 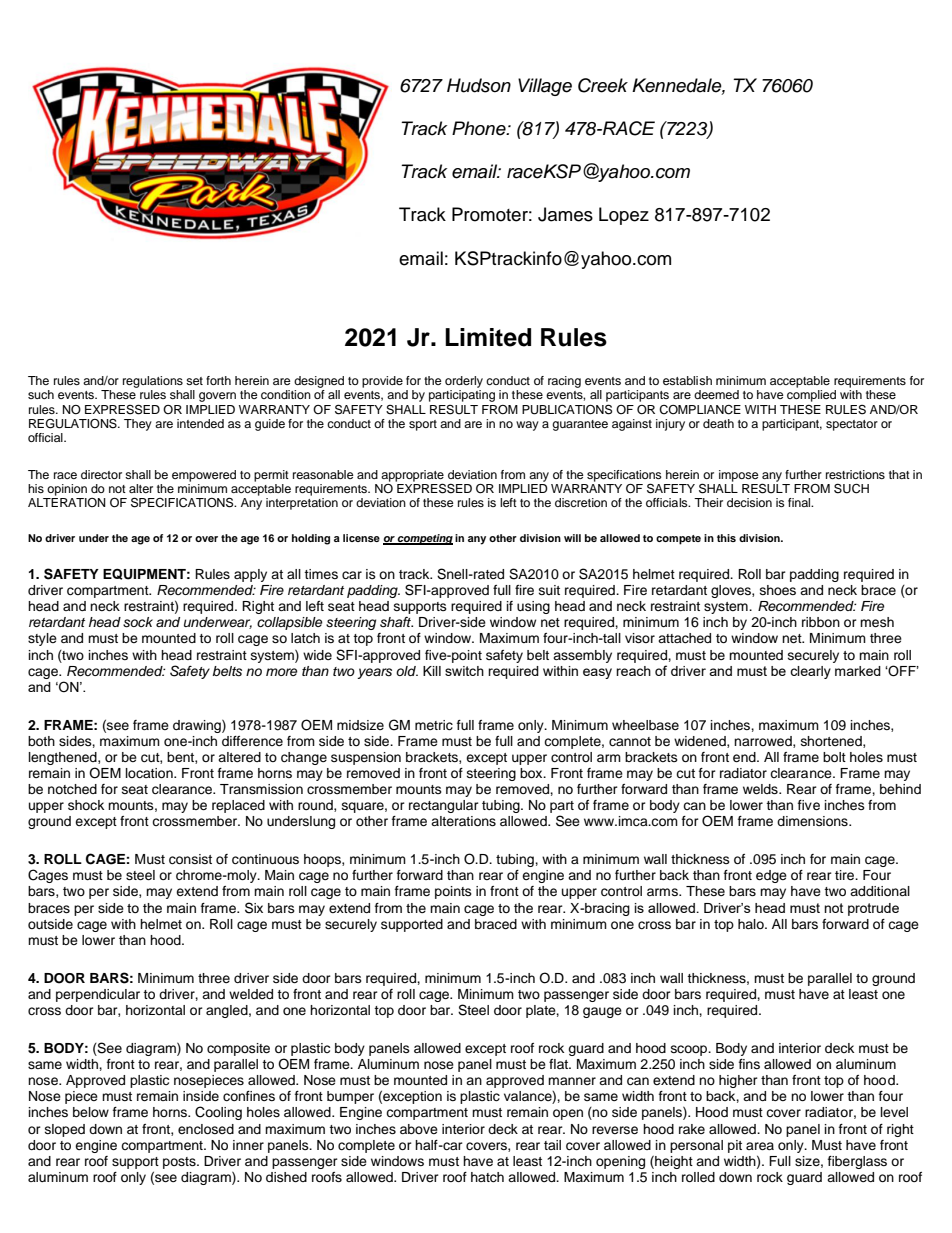 What do you see at coordinates (487, 1177) in the screenshot?
I see `hatch` at bounding box center [487, 1177].
